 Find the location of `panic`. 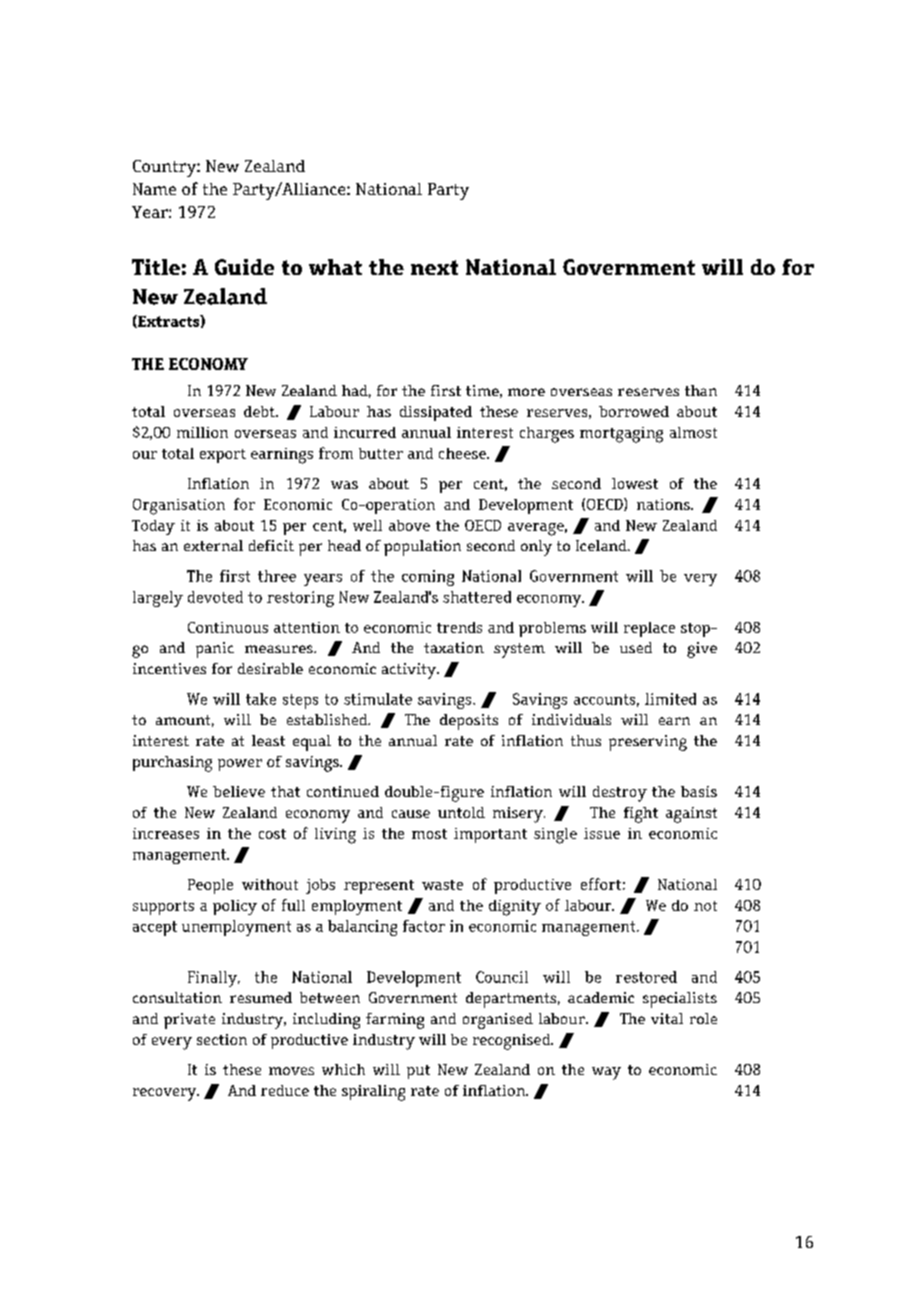

panic is located at coordinates (215, 650).
